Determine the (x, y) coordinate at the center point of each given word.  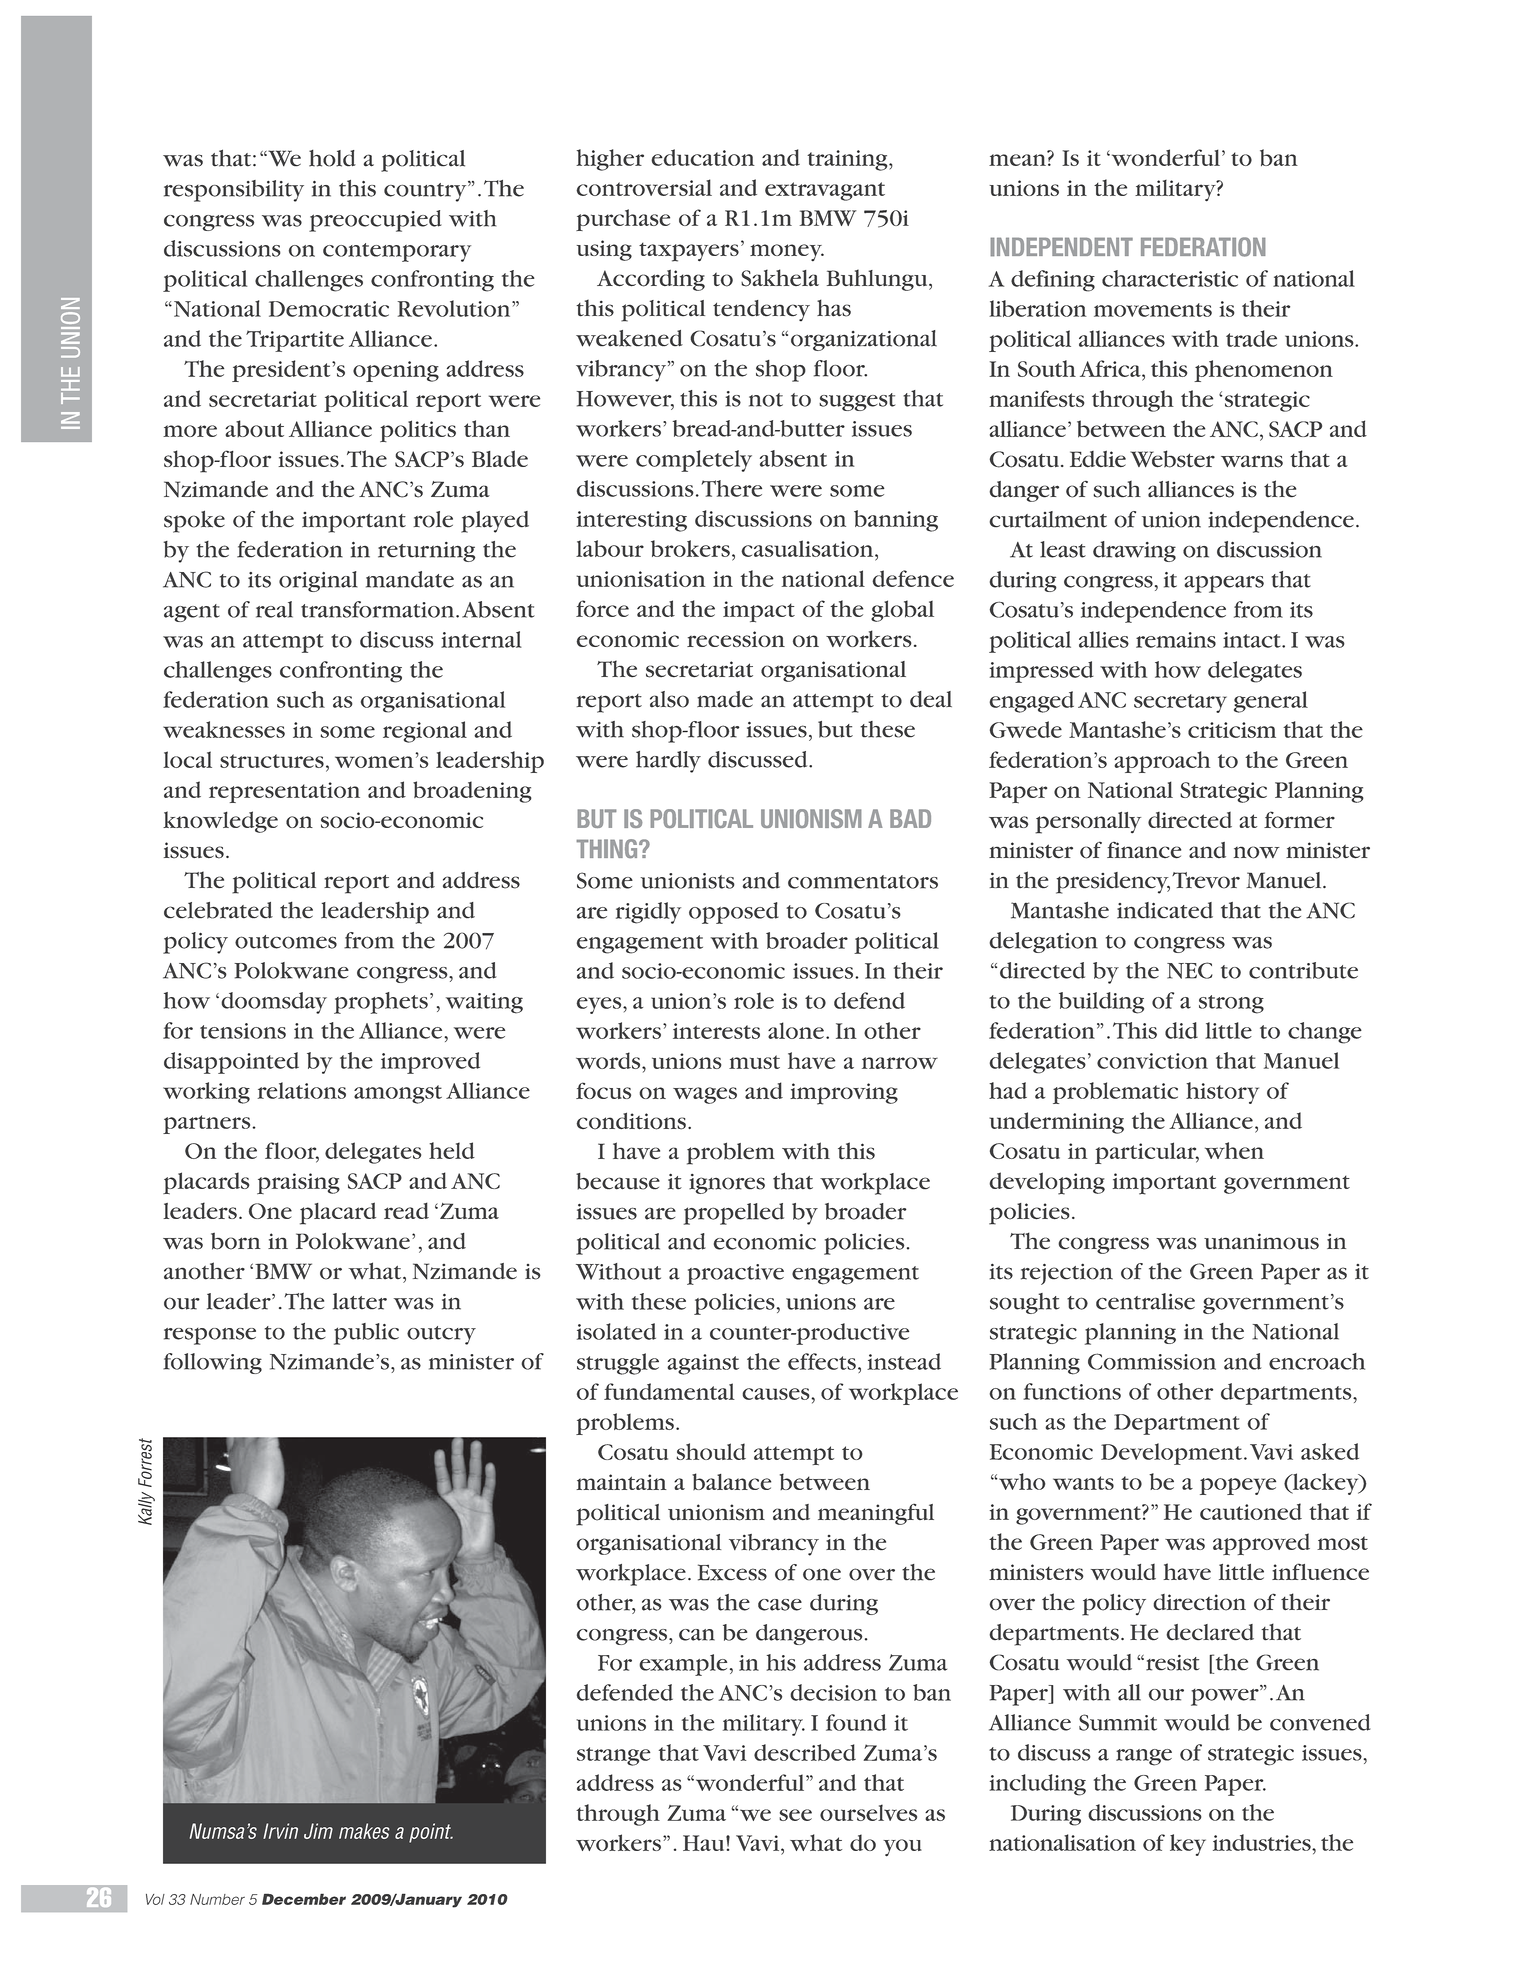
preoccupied (375, 221)
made (725, 699)
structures (272, 761)
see (795, 1815)
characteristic (1170, 278)
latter (360, 1301)
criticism (1232, 730)
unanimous (1261, 1241)
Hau (705, 1843)
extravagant (825, 191)
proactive (735, 1274)
